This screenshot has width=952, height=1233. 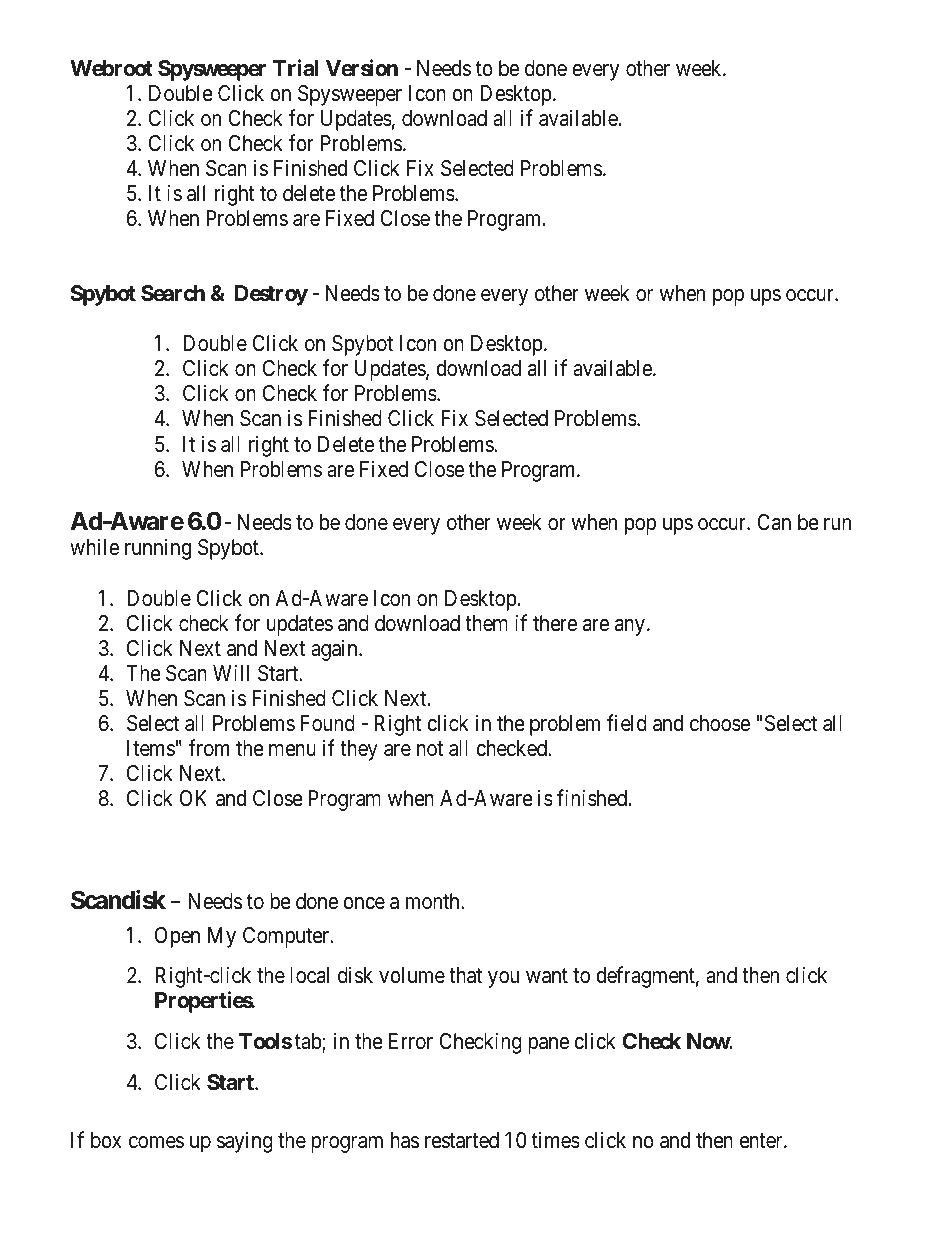 What do you see at coordinates (486, 623) in the screenshot?
I see `them` at bounding box center [486, 623].
